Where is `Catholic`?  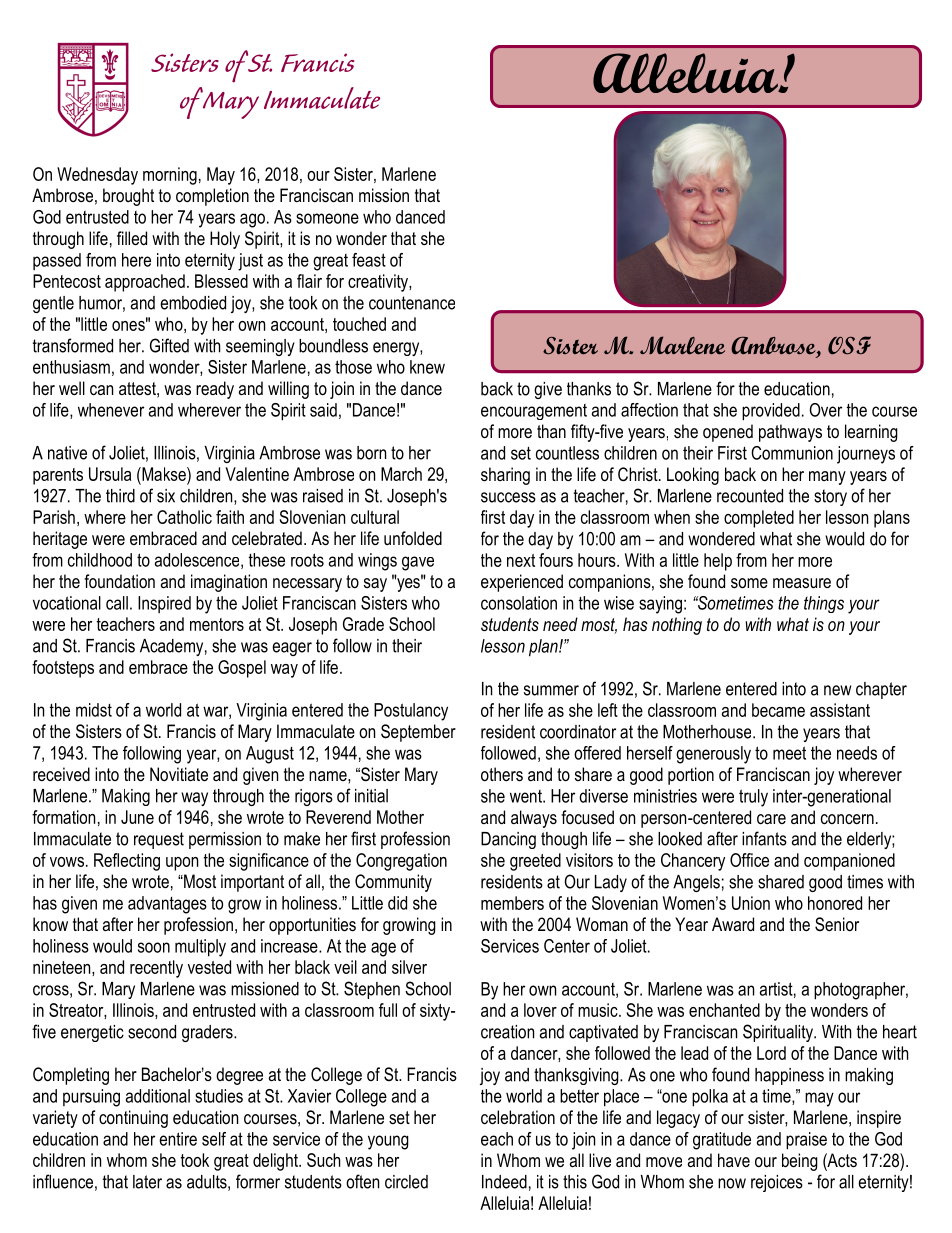 Catholic is located at coordinates (184, 517).
